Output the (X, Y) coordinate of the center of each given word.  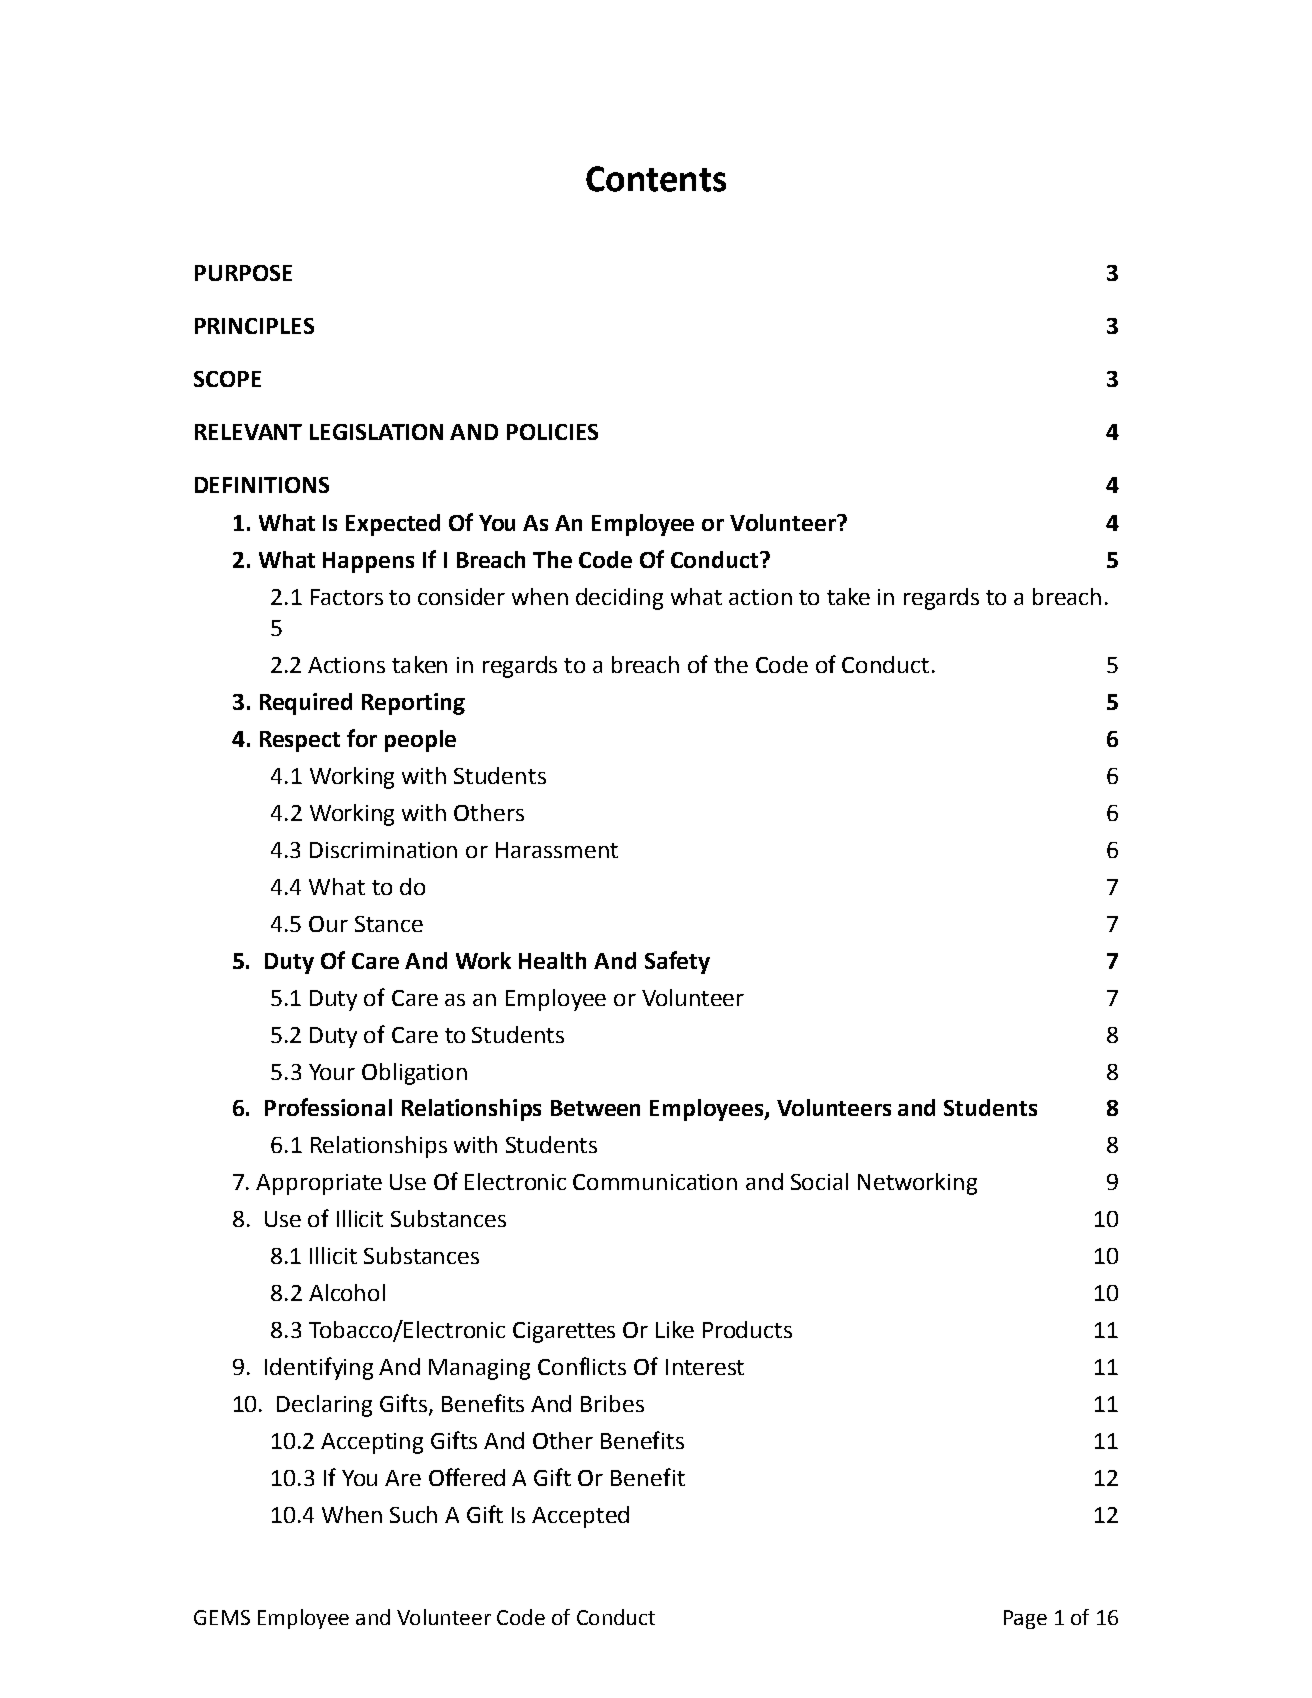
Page (1025, 1619)
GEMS (222, 1617)
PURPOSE (243, 273)
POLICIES (552, 432)
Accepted (580, 1517)
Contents (656, 179)
